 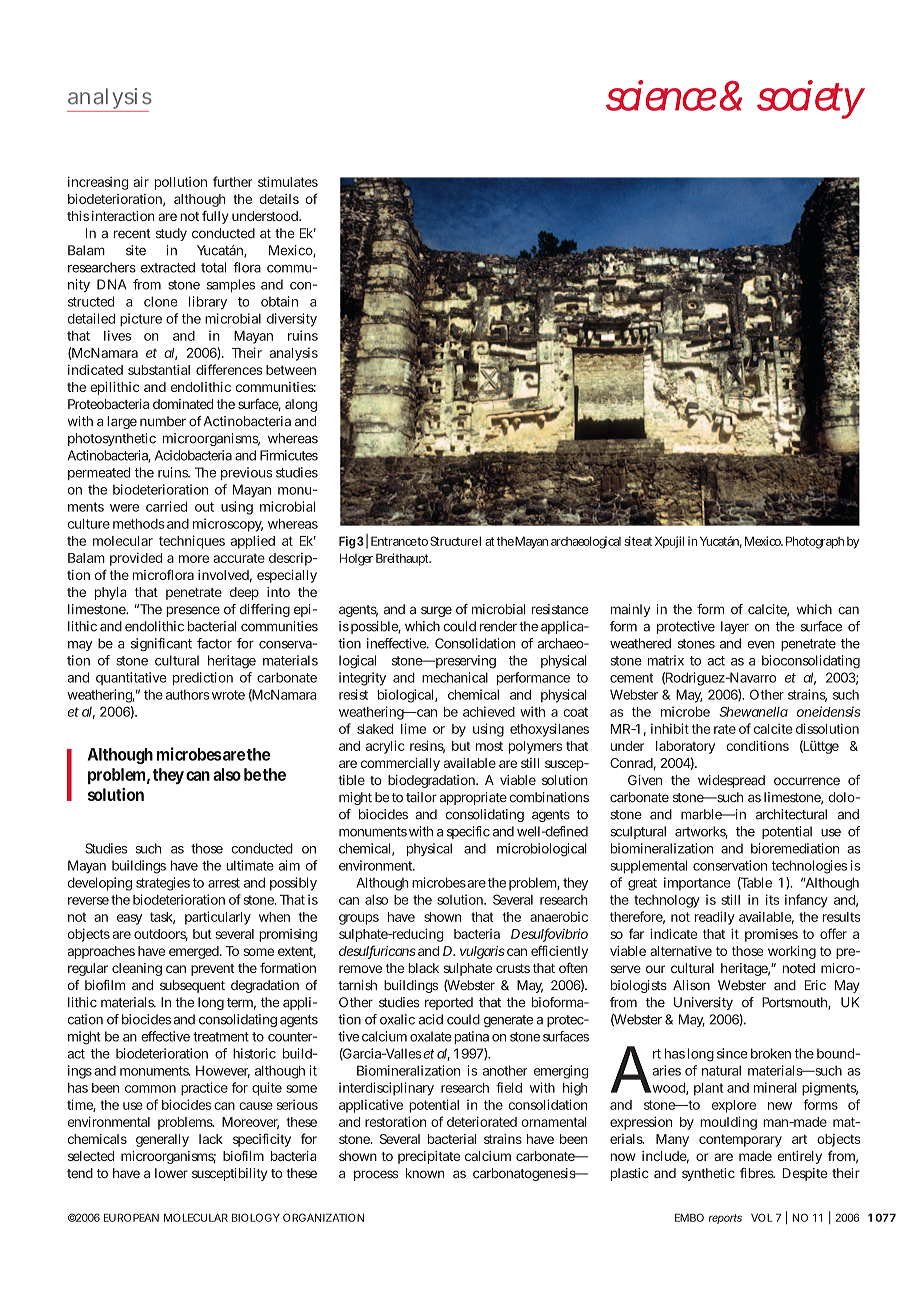 What do you see at coordinates (791, 814) in the screenshot?
I see `architectural` at bounding box center [791, 814].
